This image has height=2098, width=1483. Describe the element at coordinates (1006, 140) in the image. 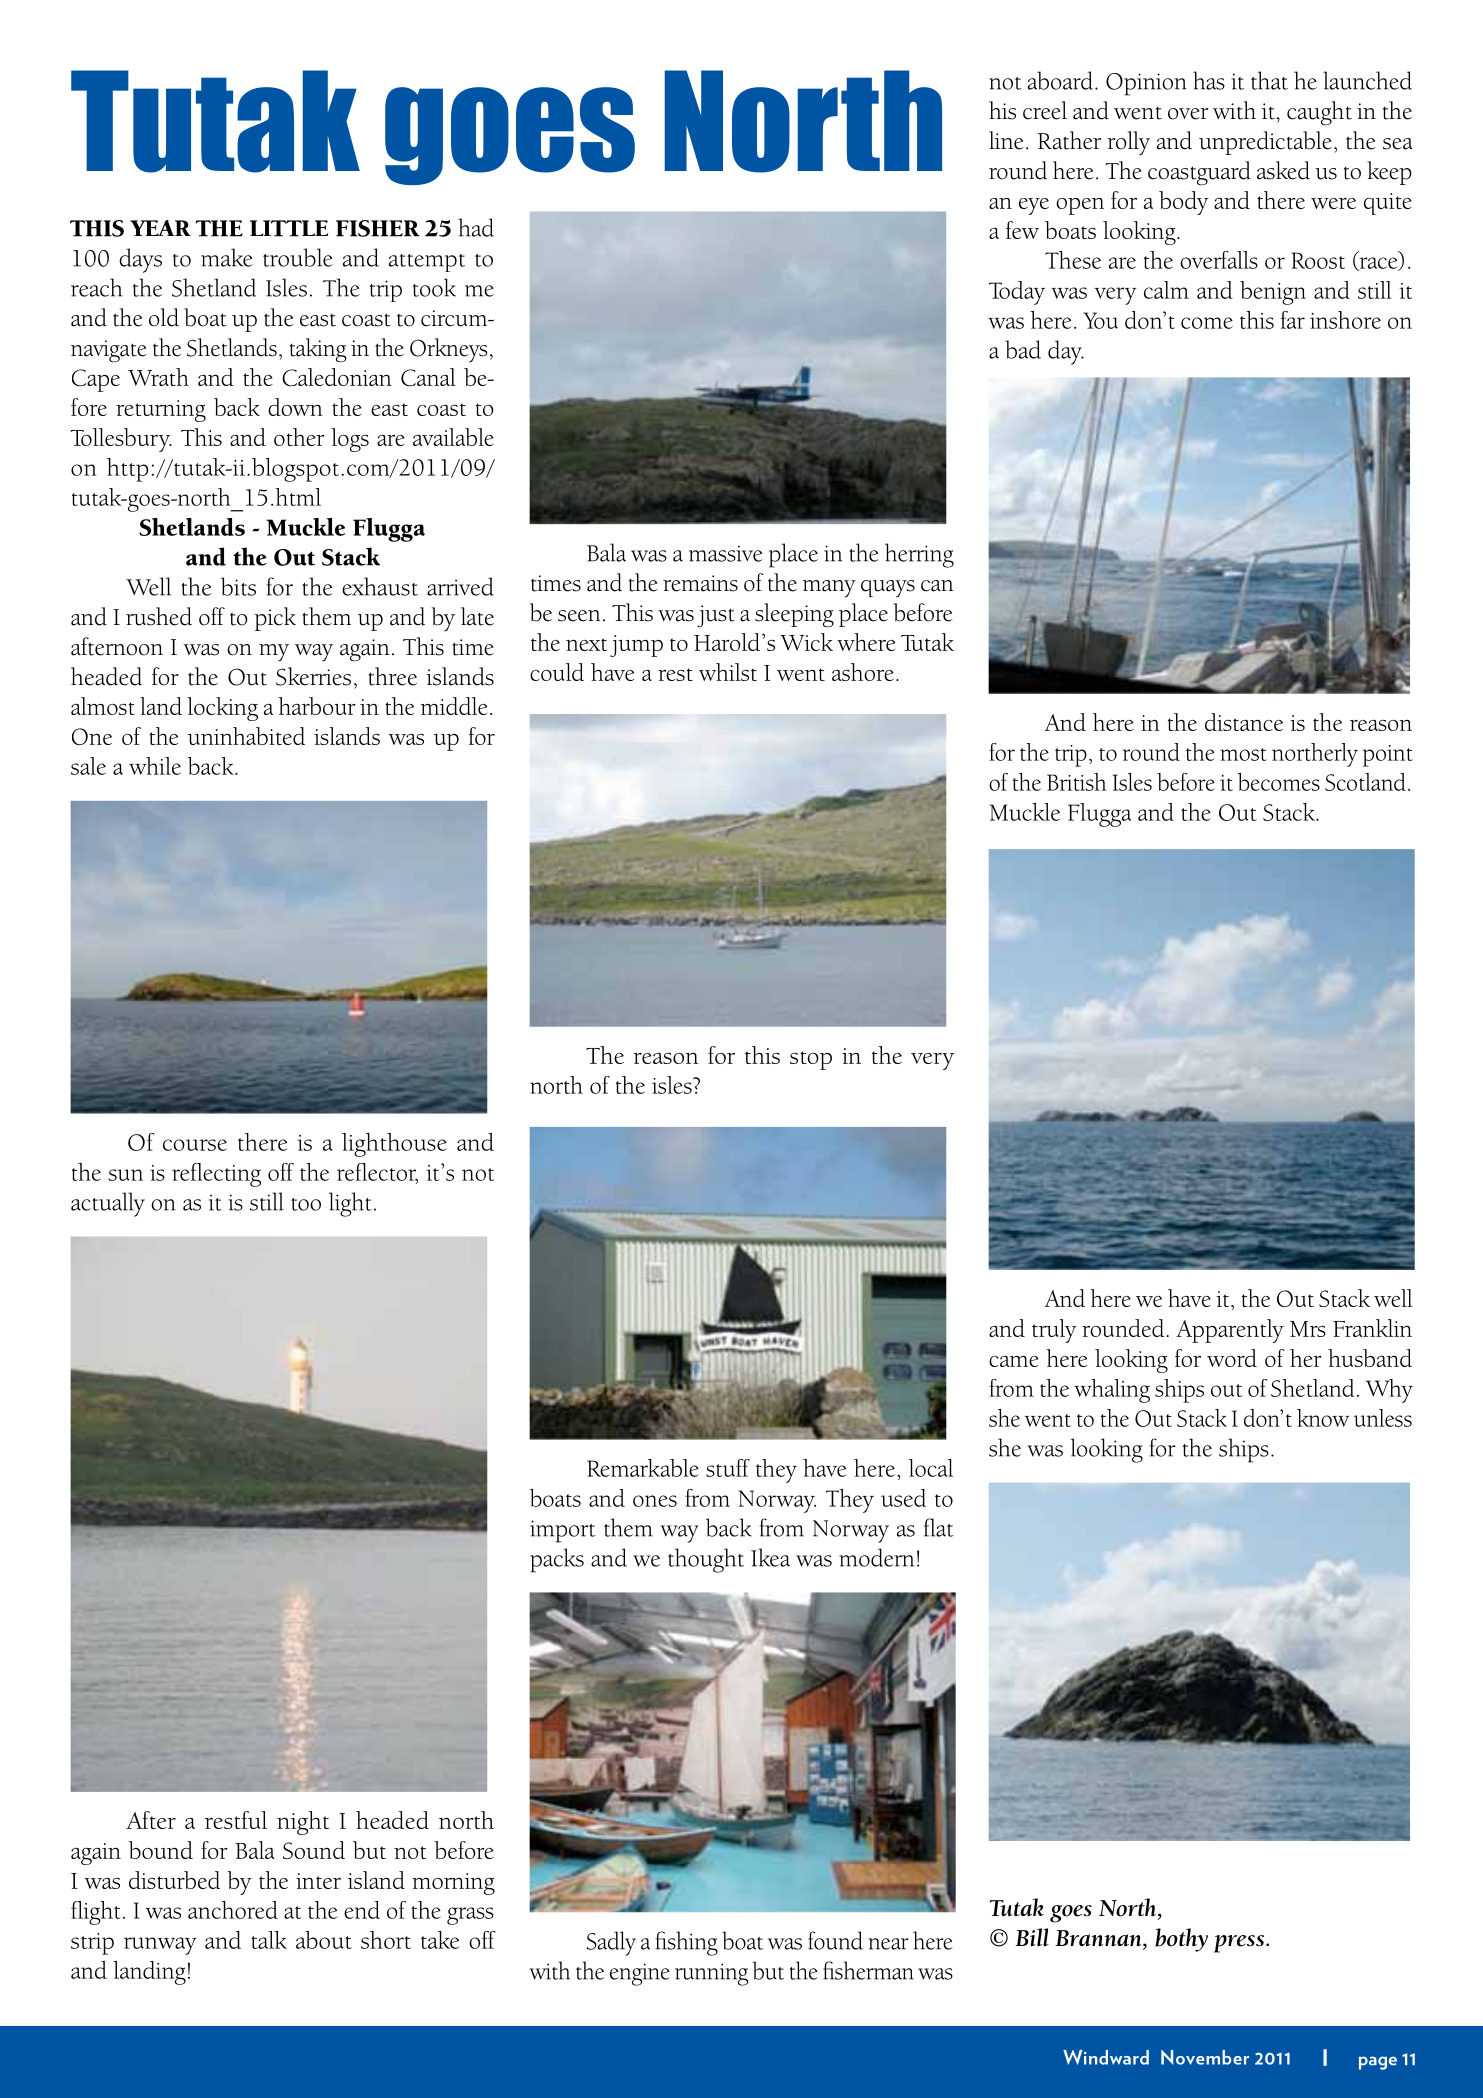

I see `line` at that location.
